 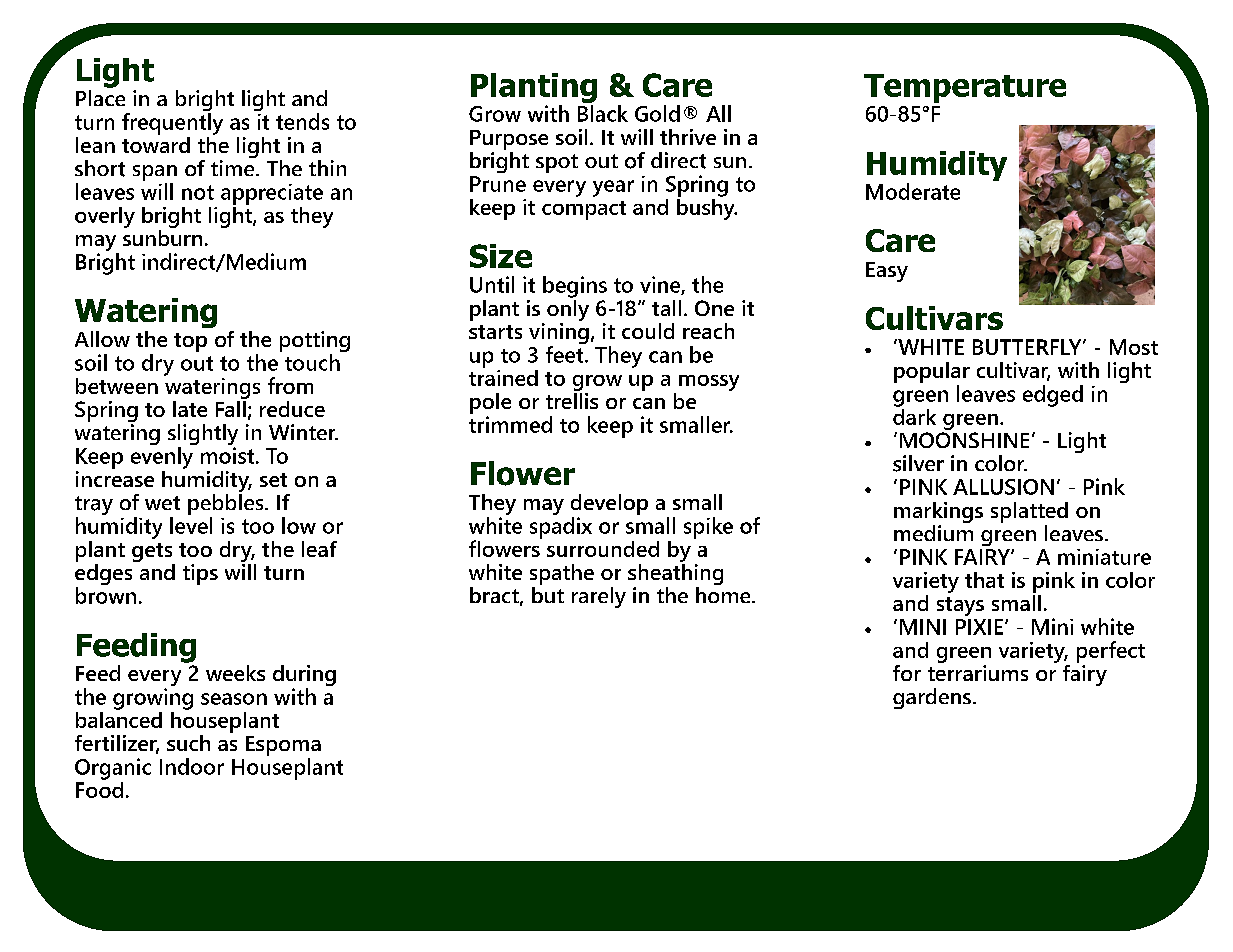 I want to click on moist, so click(x=229, y=455).
